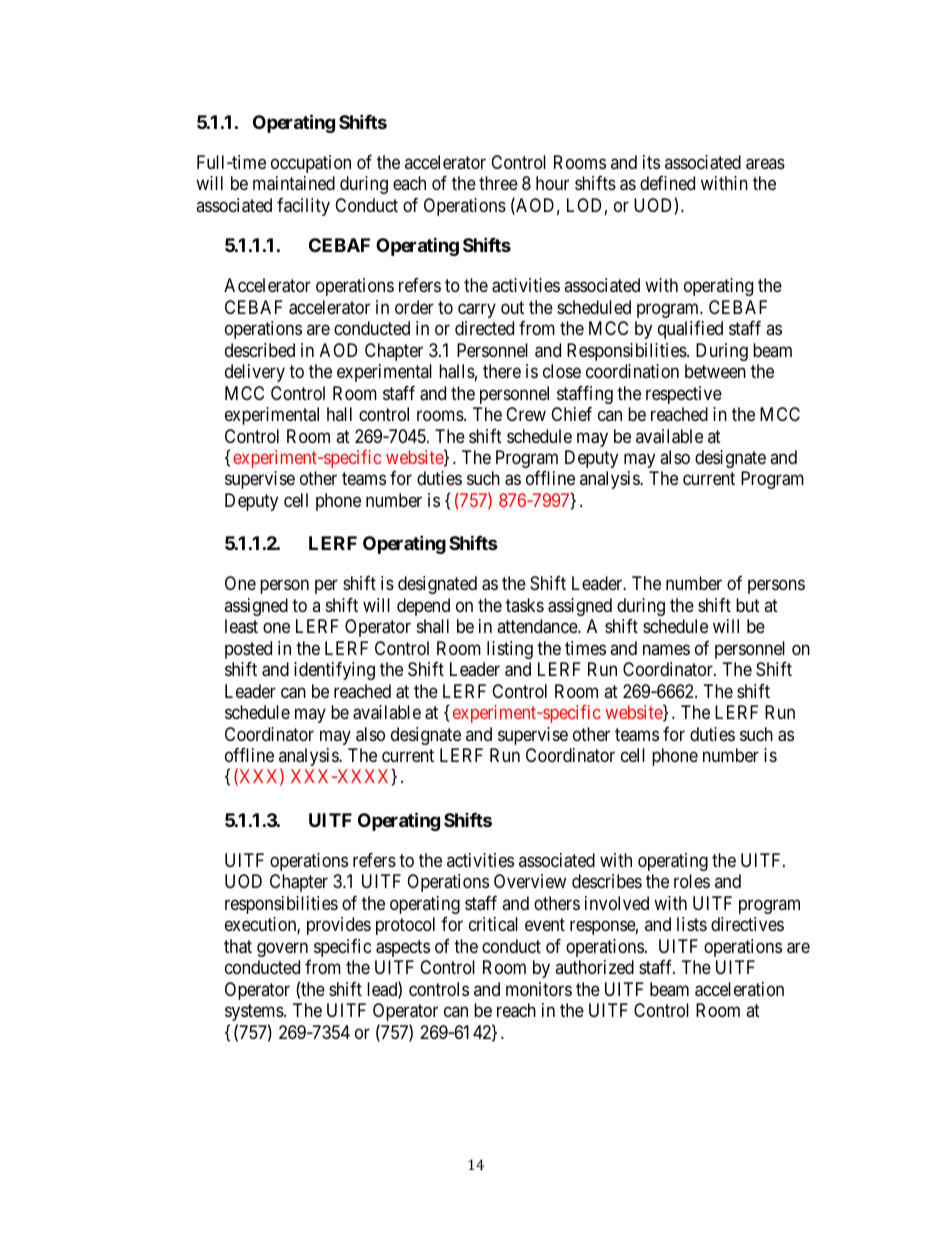  What do you see at coordinates (525, 605) in the screenshot?
I see `tasks` at bounding box center [525, 605].
